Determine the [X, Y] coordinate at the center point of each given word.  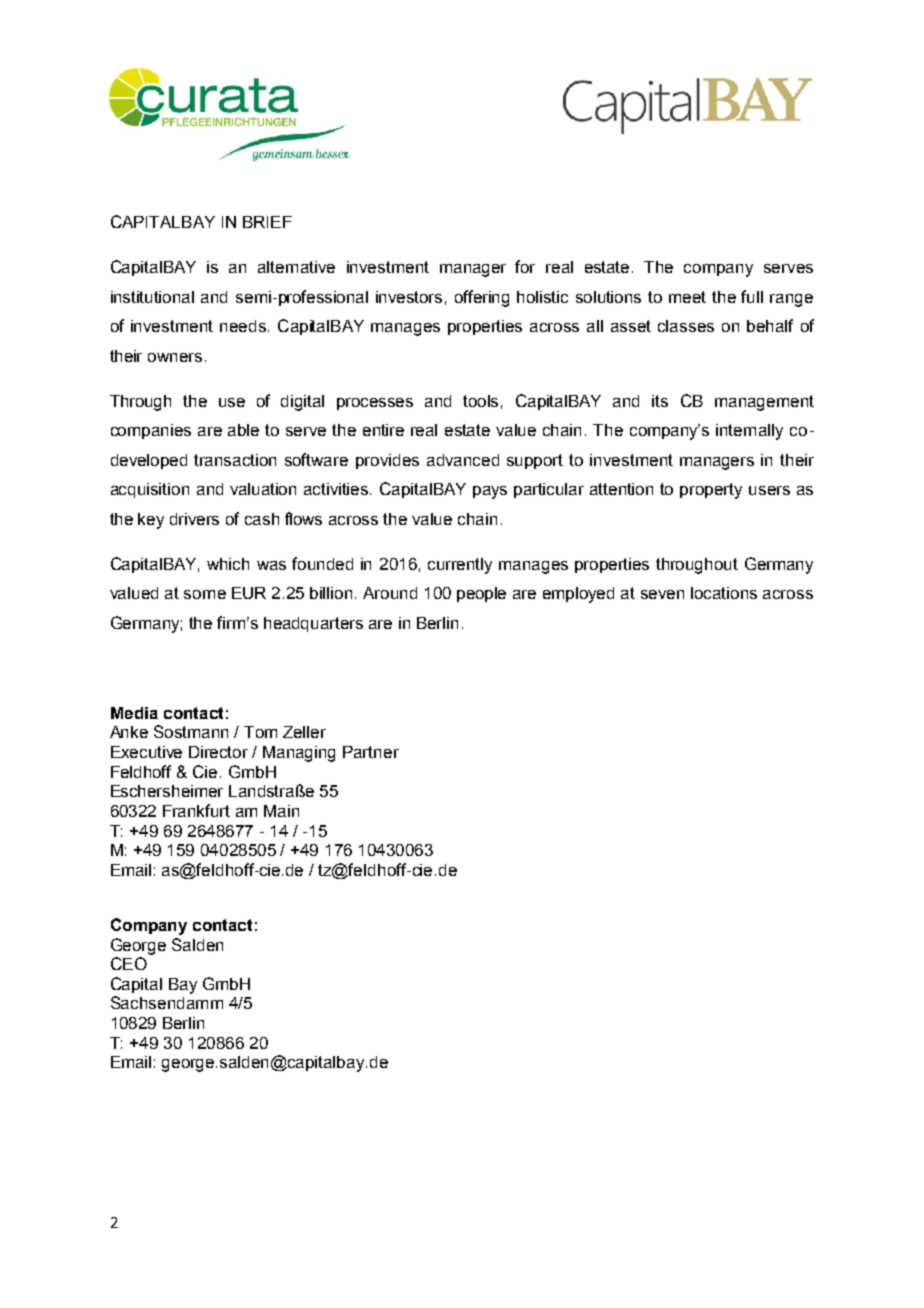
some [205, 594]
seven [662, 594]
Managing [299, 754]
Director [218, 752]
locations [724, 593]
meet [687, 297]
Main [281, 811]
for [525, 266]
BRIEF [267, 222]
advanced [463, 460]
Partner [371, 752]
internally [749, 432]
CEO [129, 963]
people [481, 594]
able [243, 430]
